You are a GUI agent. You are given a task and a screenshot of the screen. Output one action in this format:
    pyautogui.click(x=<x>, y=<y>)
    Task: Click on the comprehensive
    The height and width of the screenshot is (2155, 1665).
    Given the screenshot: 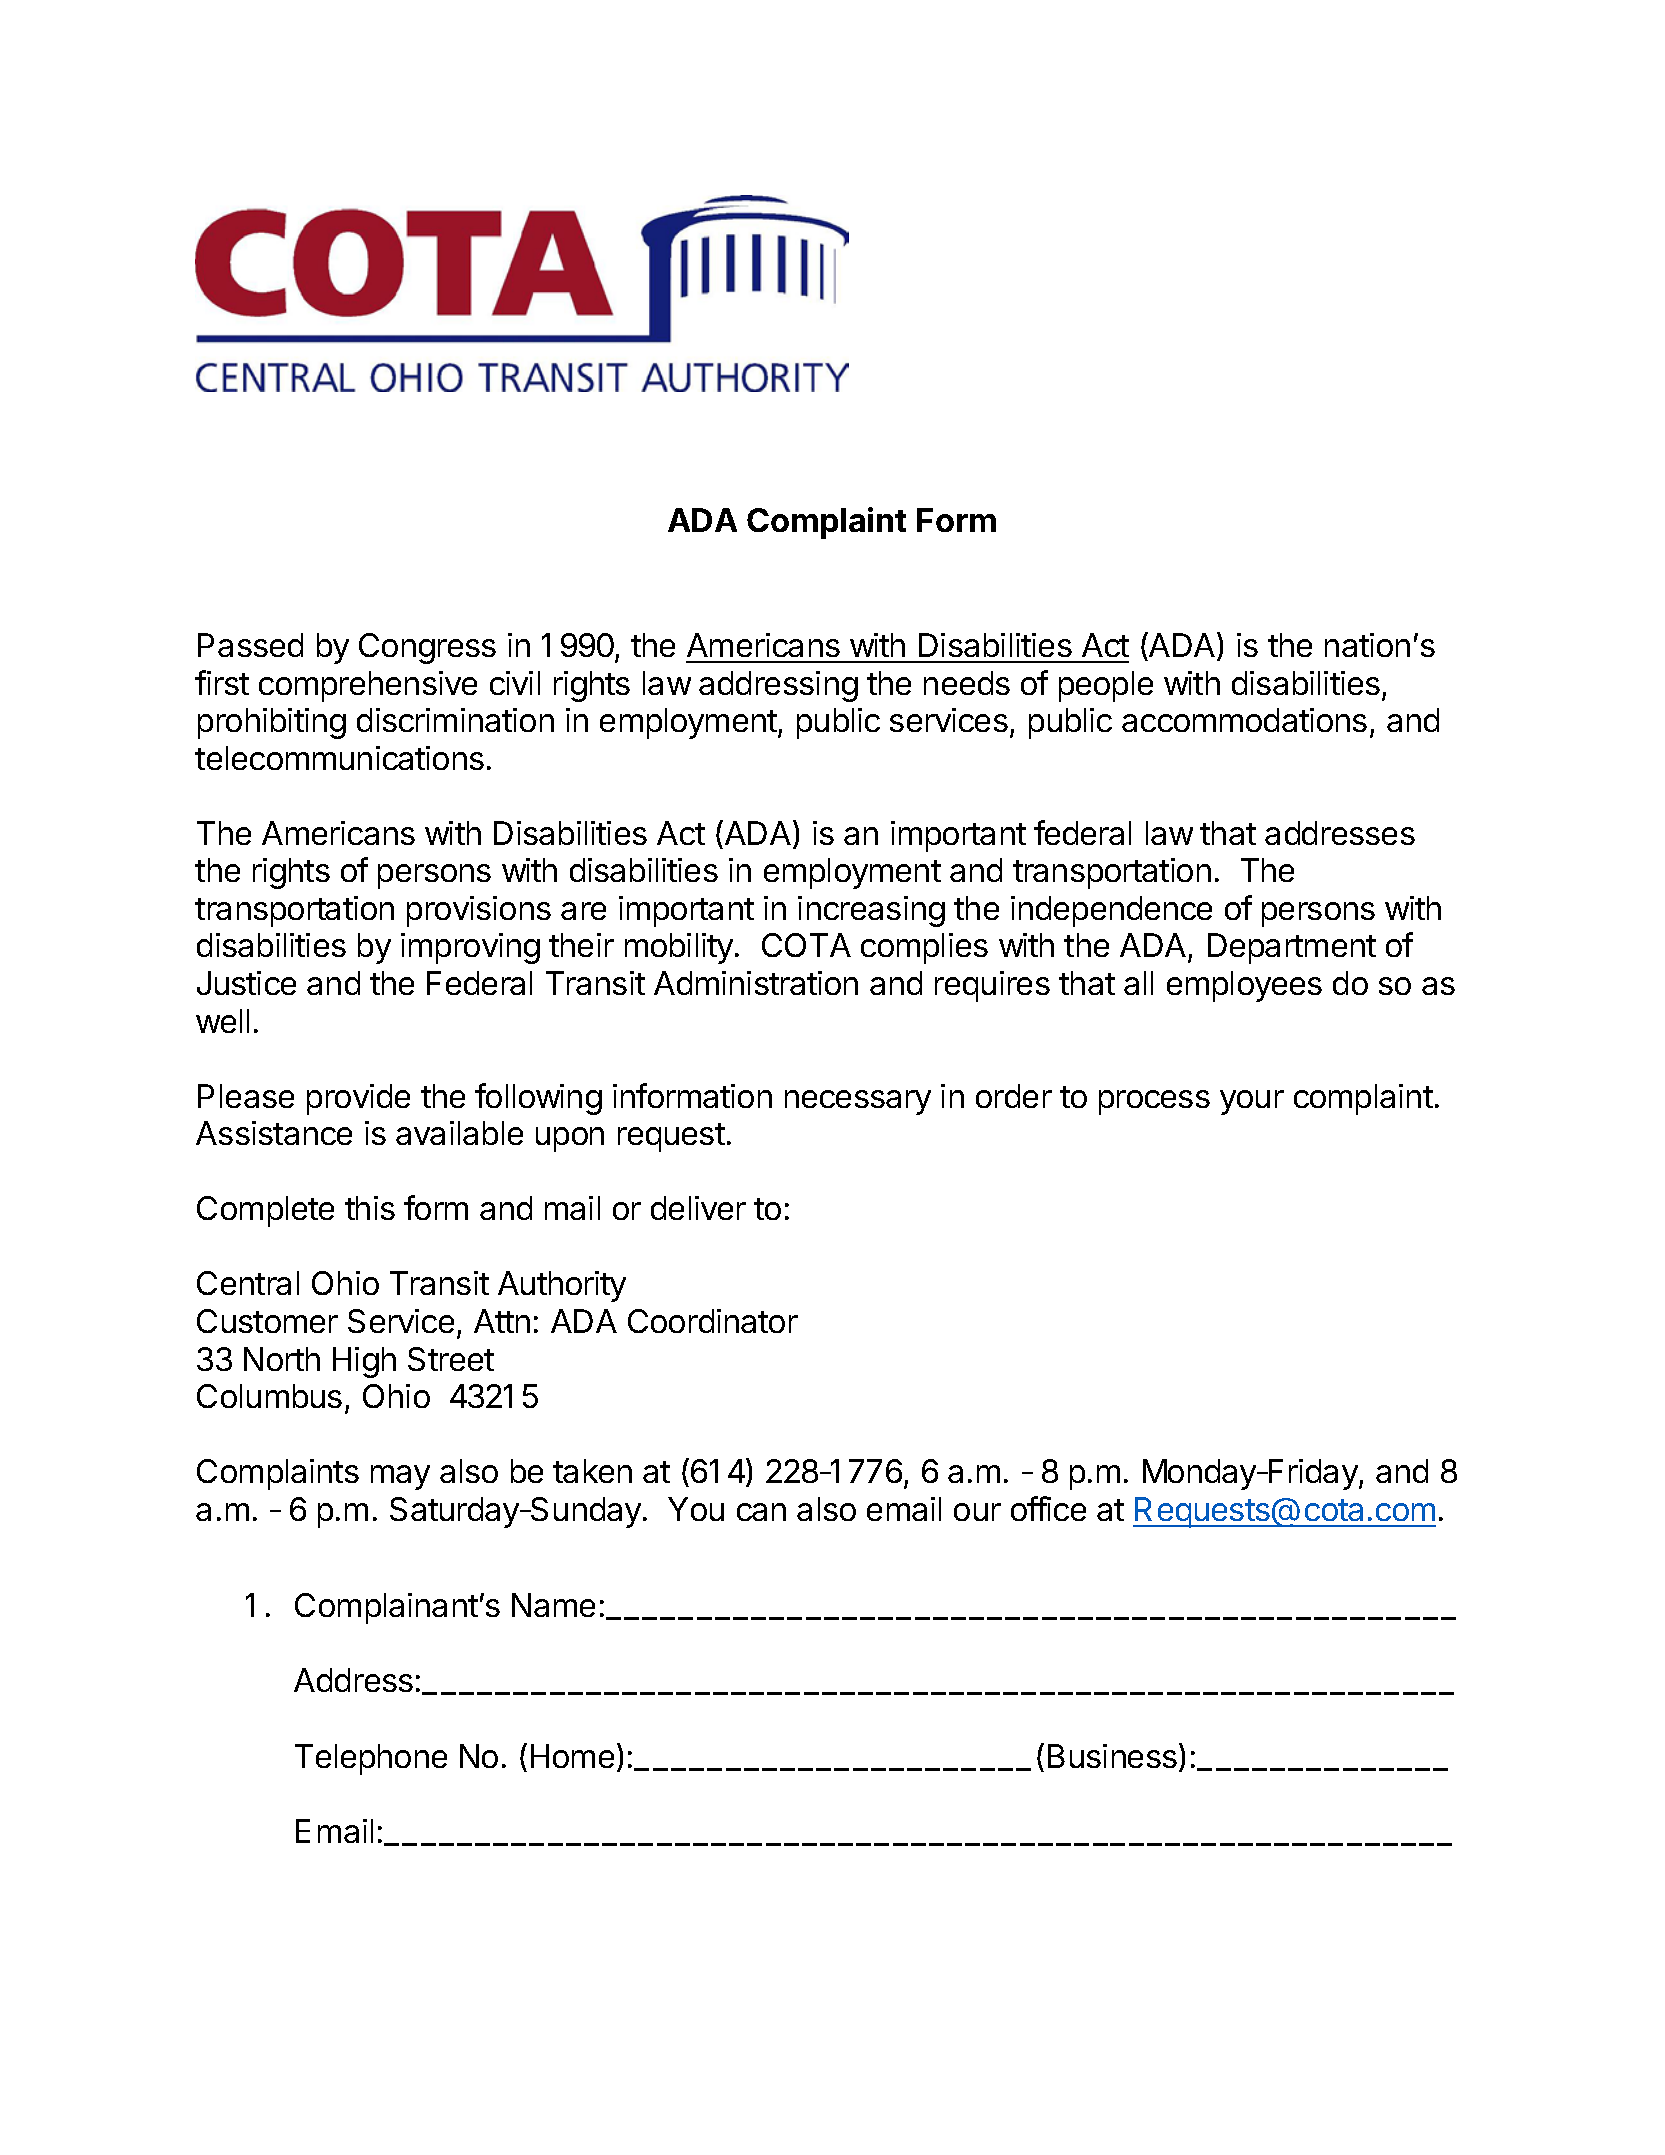 What is the action you would take?
    pyautogui.click(x=368, y=686)
